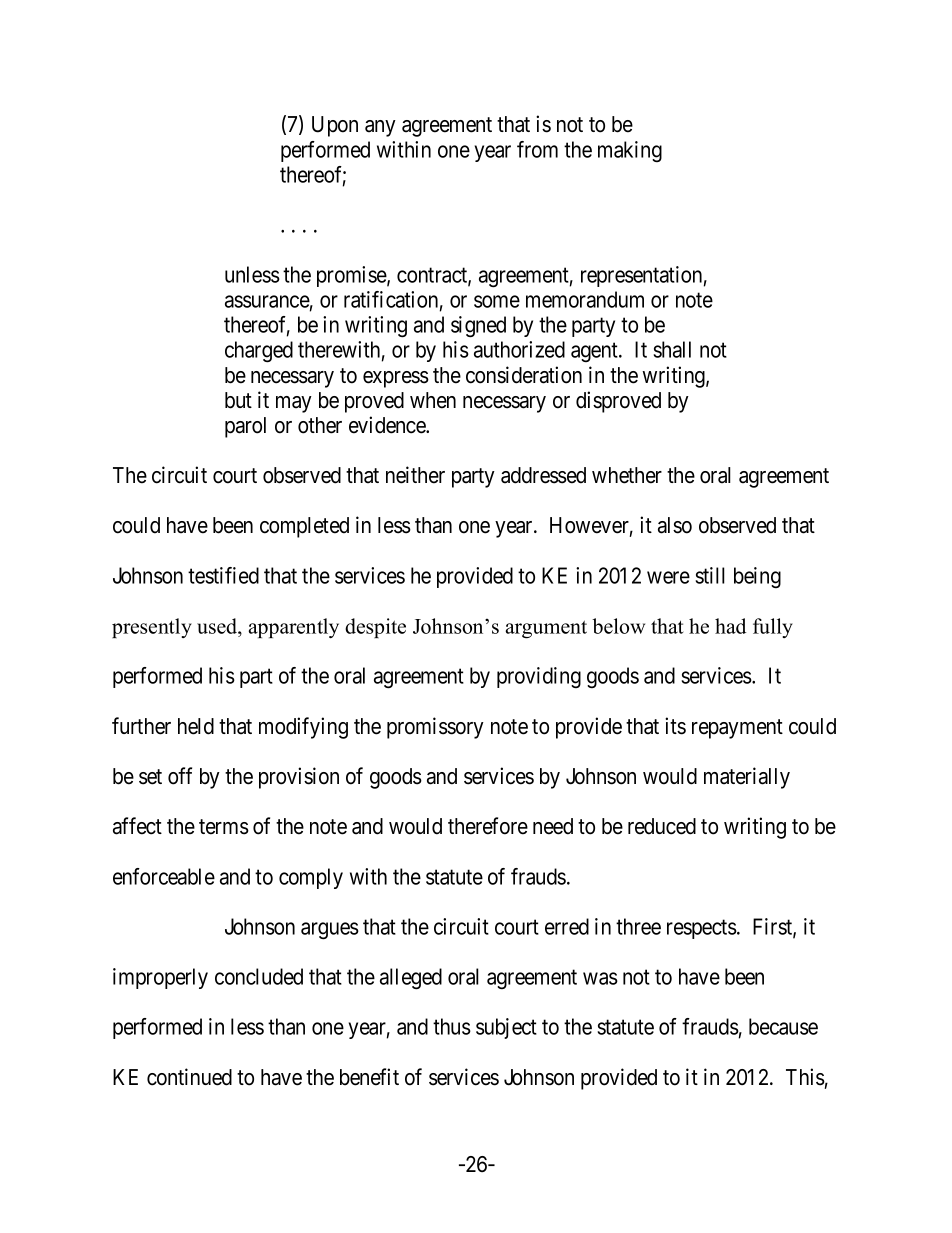 The width and height of the document is (952, 1233). I want to click on despite, so click(375, 628).
